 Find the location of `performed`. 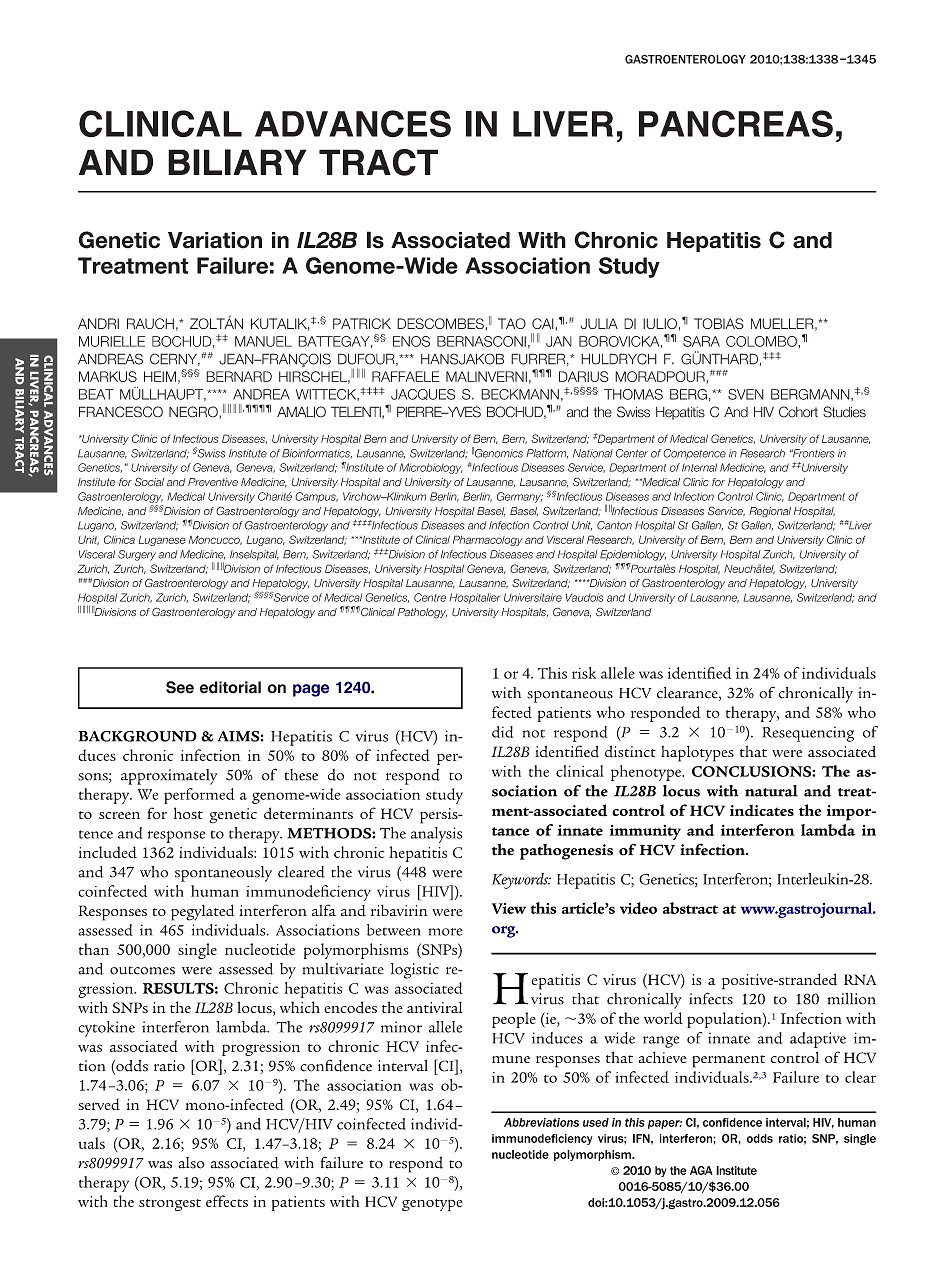

performed is located at coordinates (199, 796).
